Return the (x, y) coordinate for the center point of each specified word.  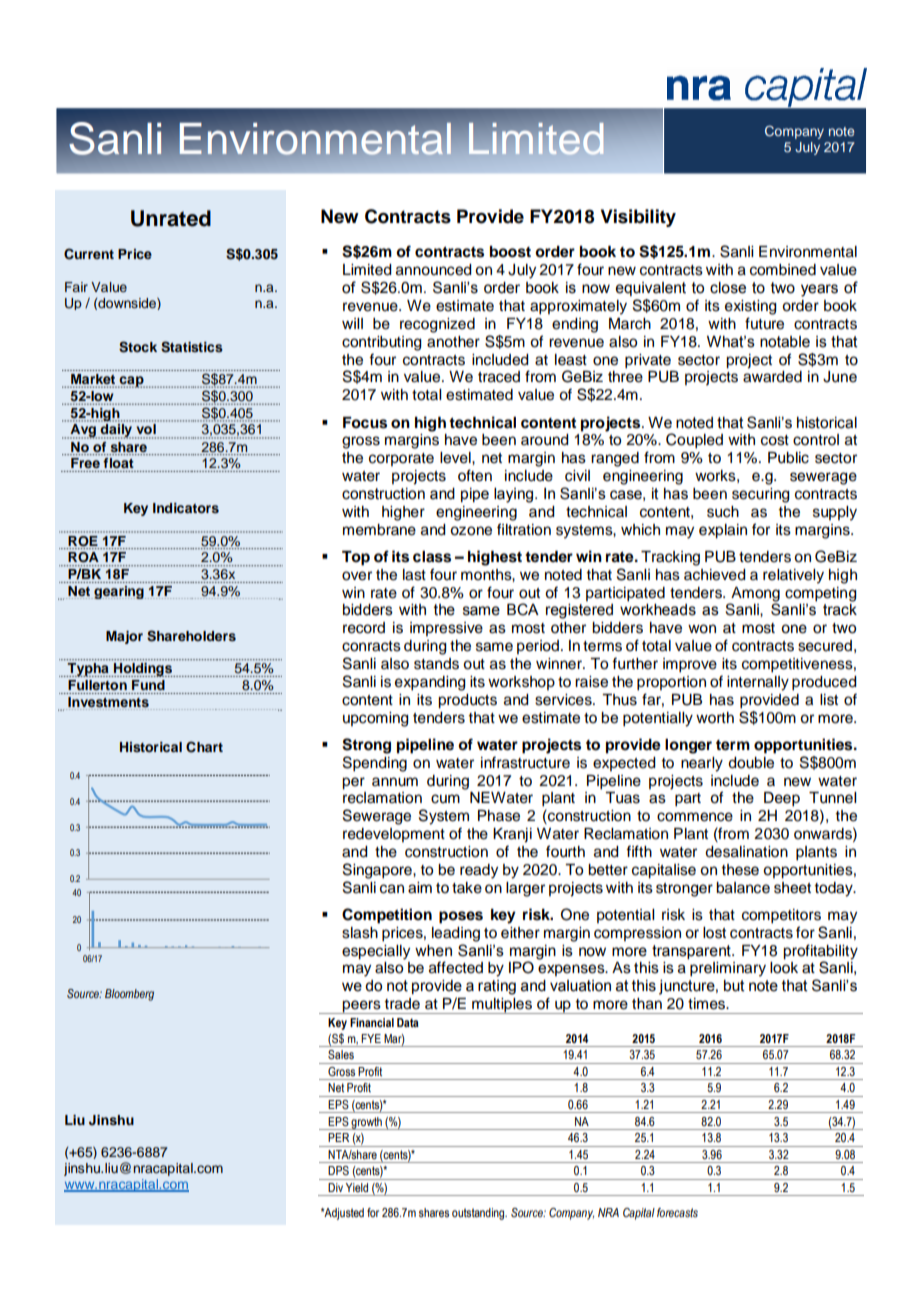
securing (761, 495)
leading (456, 934)
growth (367, 1123)
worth (715, 718)
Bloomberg (129, 995)
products (467, 701)
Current (89, 254)
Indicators (186, 508)
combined (783, 270)
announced (434, 270)
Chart (204, 747)
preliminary (728, 969)
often (475, 475)
